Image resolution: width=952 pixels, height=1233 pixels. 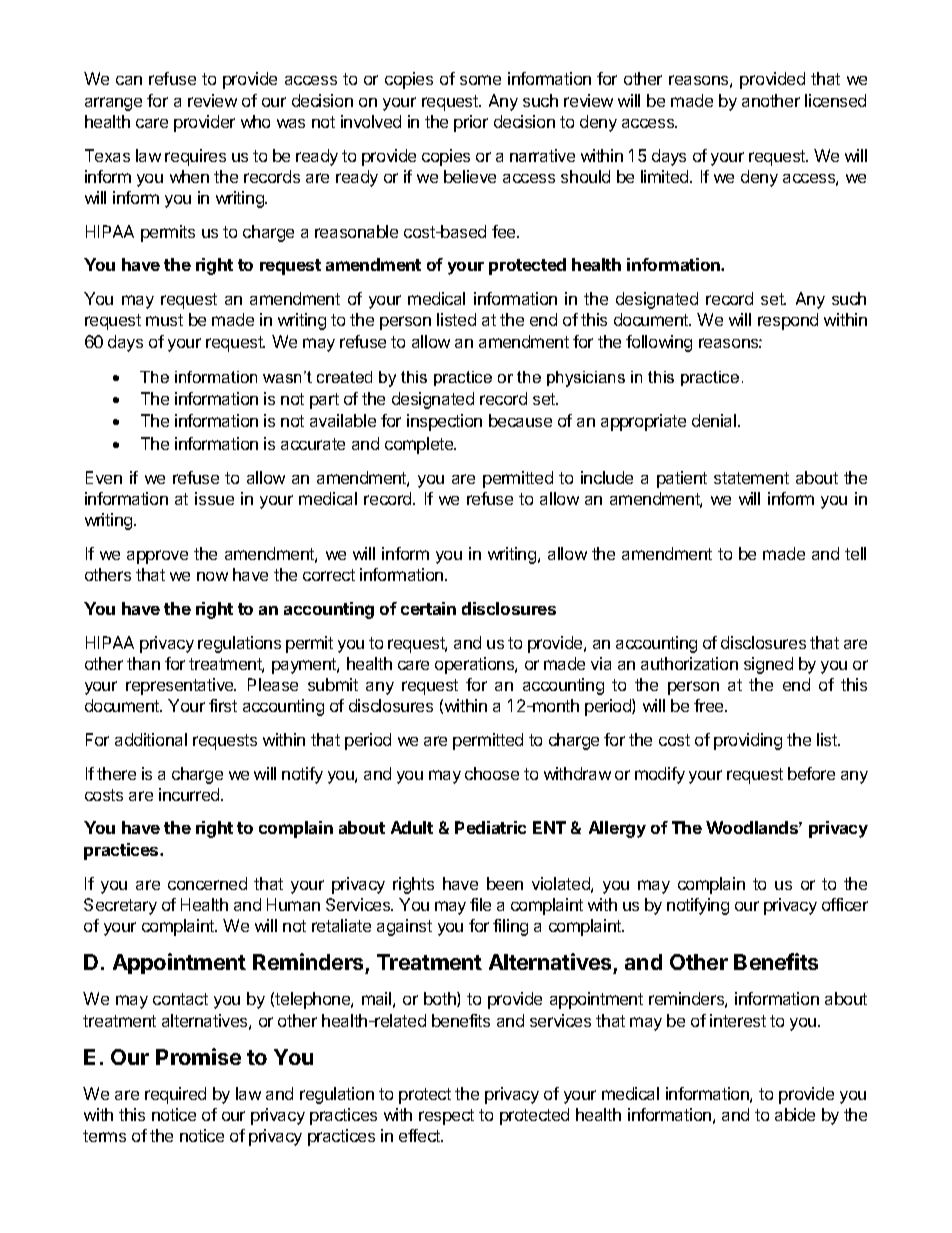 I want to click on officer, so click(x=845, y=904).
